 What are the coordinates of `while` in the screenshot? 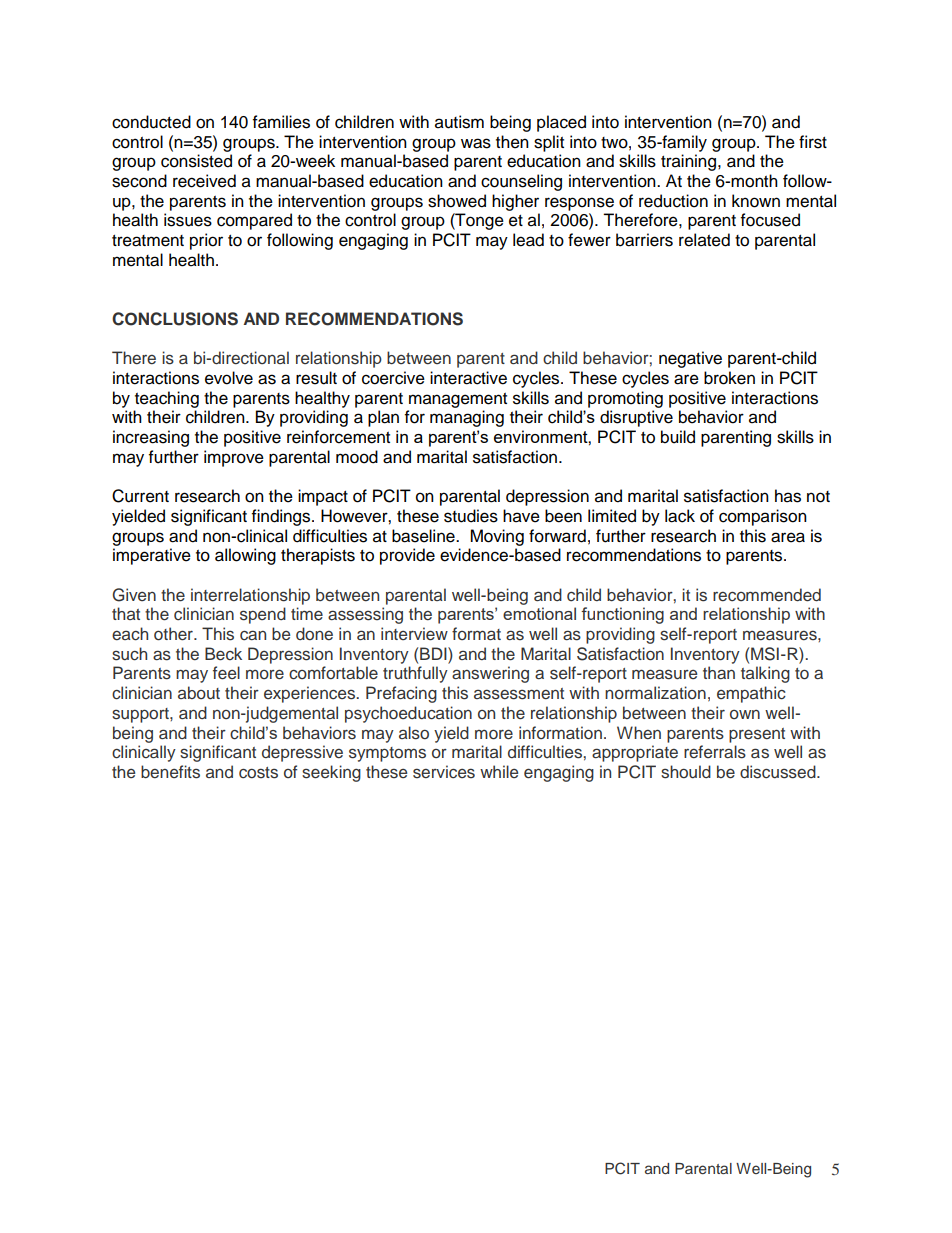 It's located at (499, 771).
